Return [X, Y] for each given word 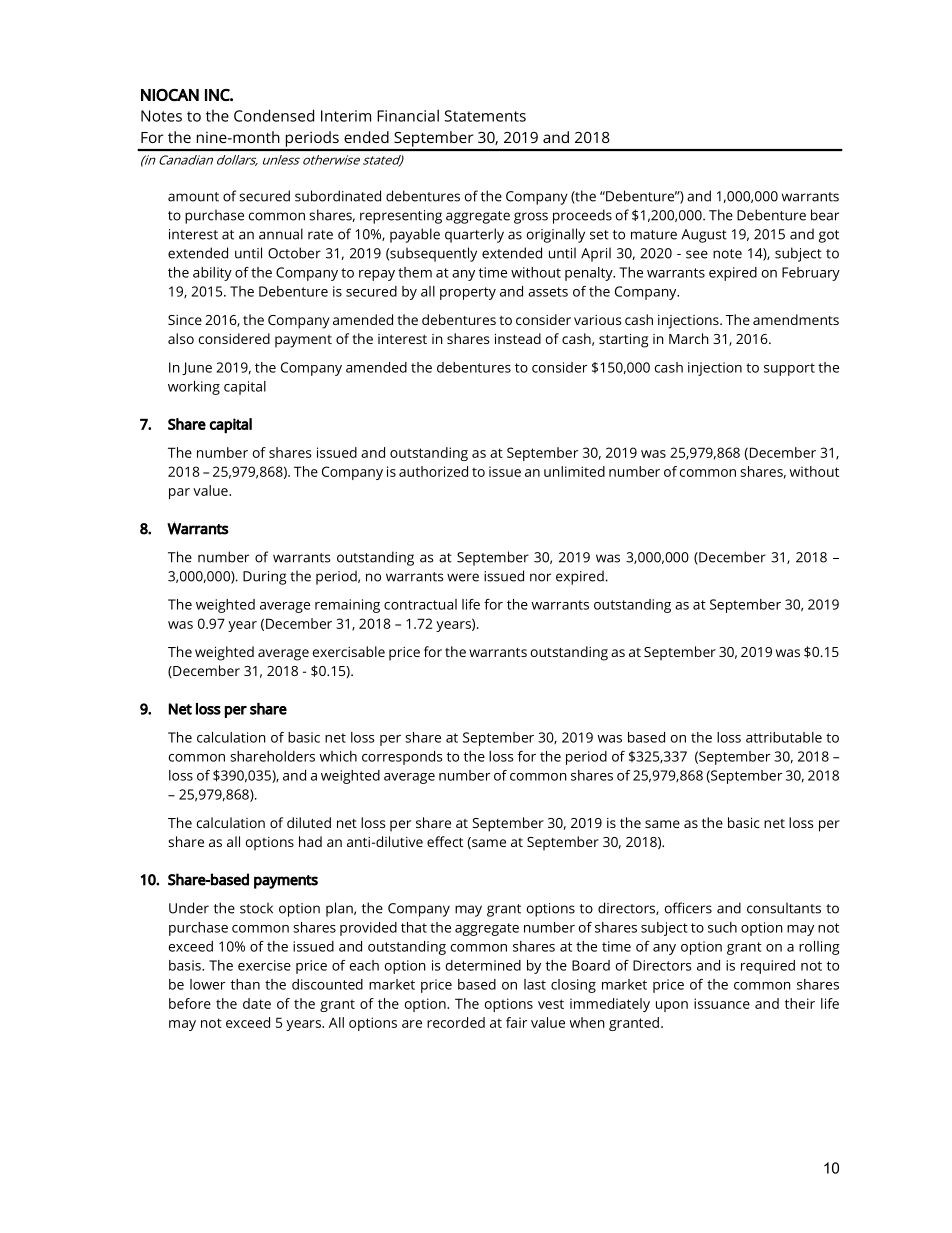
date [257, 1003]
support [789, 369]
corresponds [402, 758]
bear [825, 215]
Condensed [274, 115]
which [338, 756]
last [535, 984]
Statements [485, 116]
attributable [784, 737]
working [194, 388]
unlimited [574, 471]
